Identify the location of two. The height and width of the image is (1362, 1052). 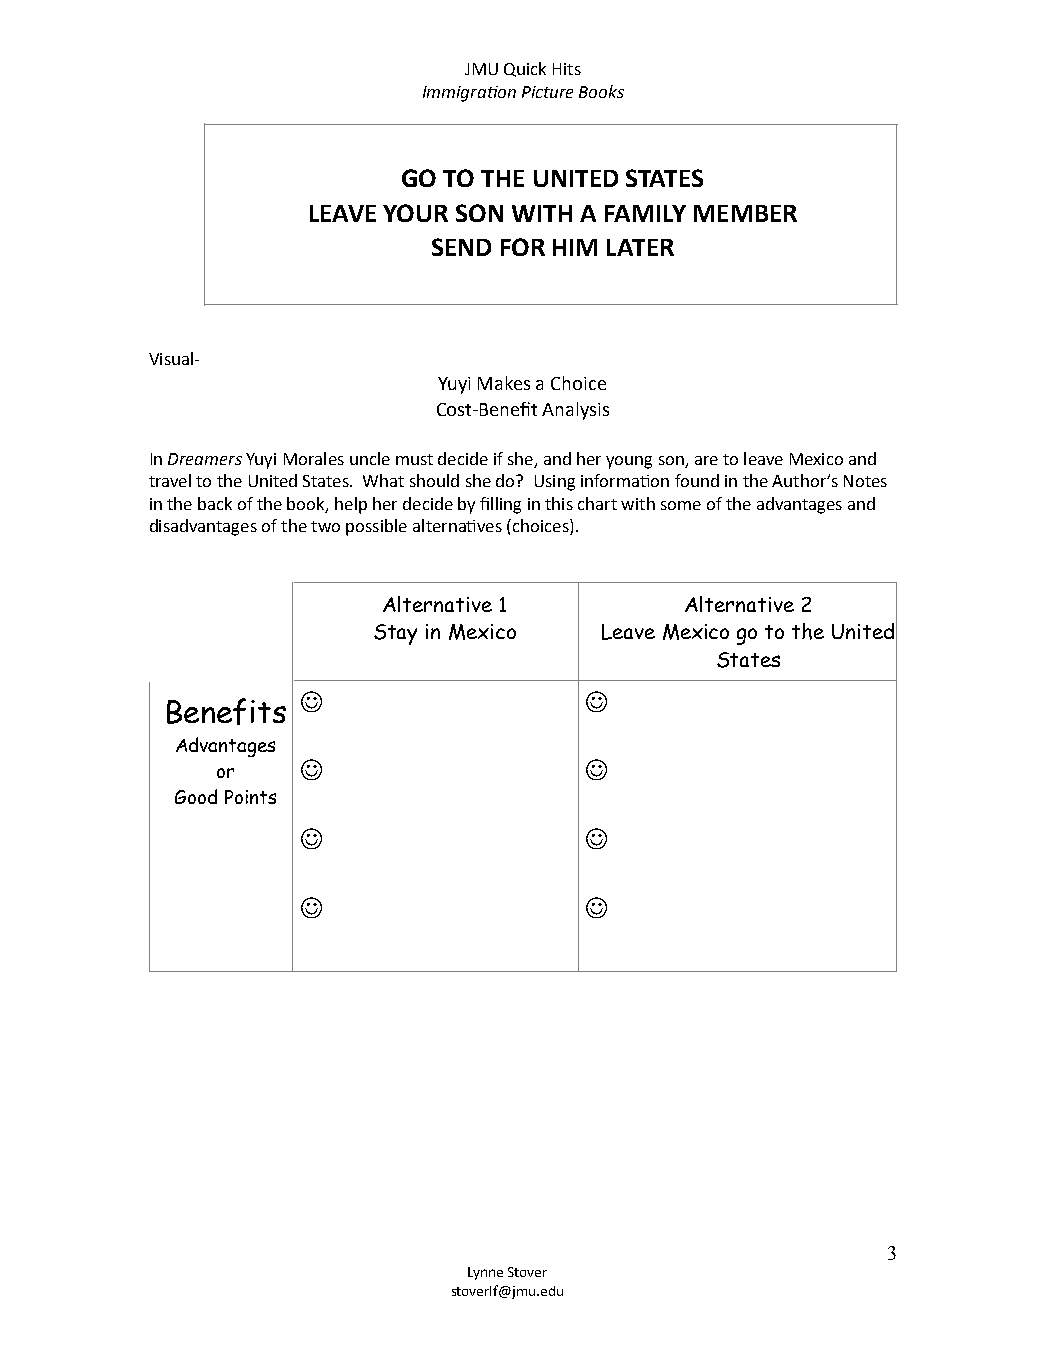
(325, 526).
